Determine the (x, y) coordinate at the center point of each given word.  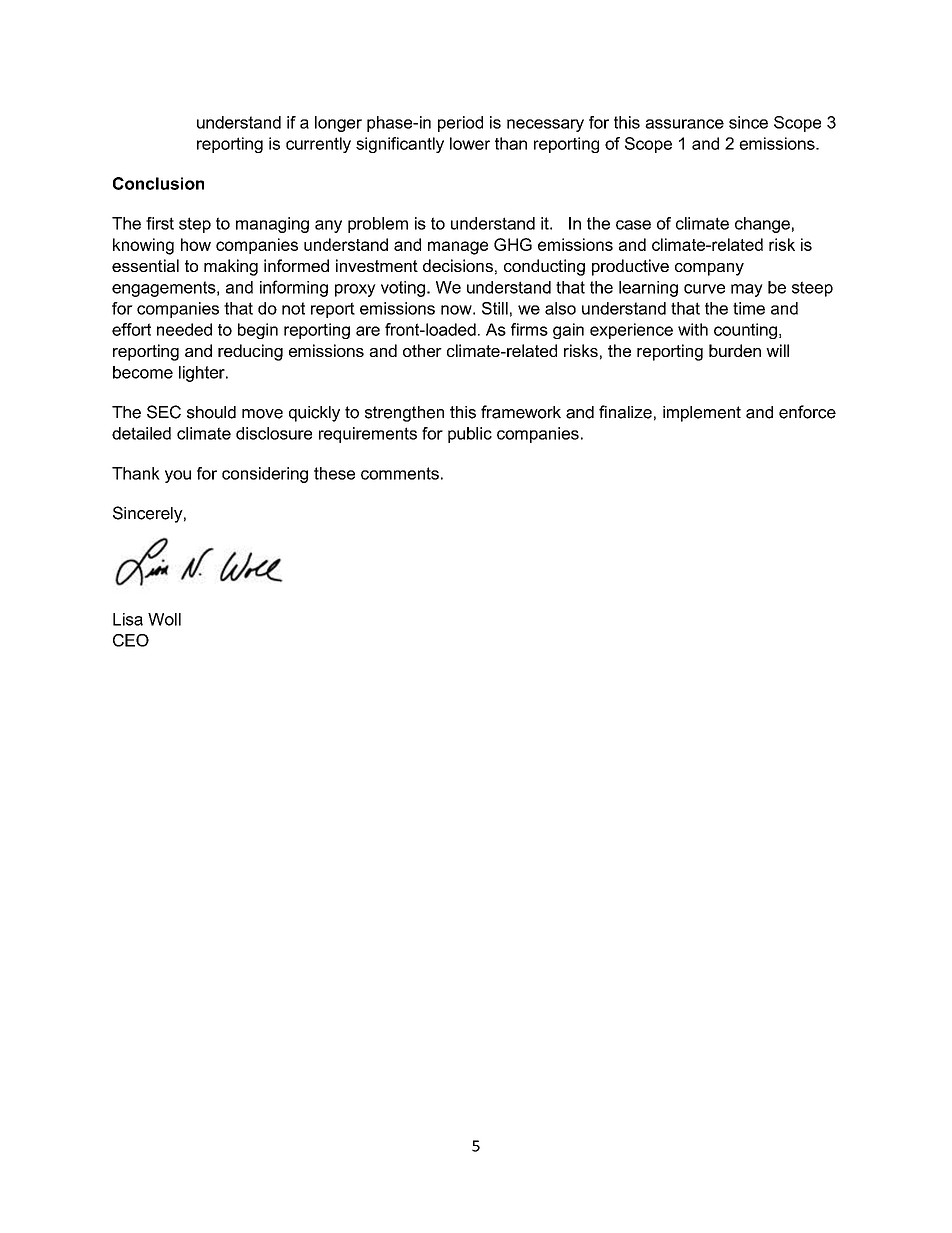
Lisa (128, 619)
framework (521, 412)
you (178, 476)
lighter (203, 374)
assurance (684, 124)
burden (735, 350)
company (709, 269)
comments (400, 473)
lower (470, 143)
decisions (458, 265)
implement (702, 414)
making (231, 267)
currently (318, 145)
